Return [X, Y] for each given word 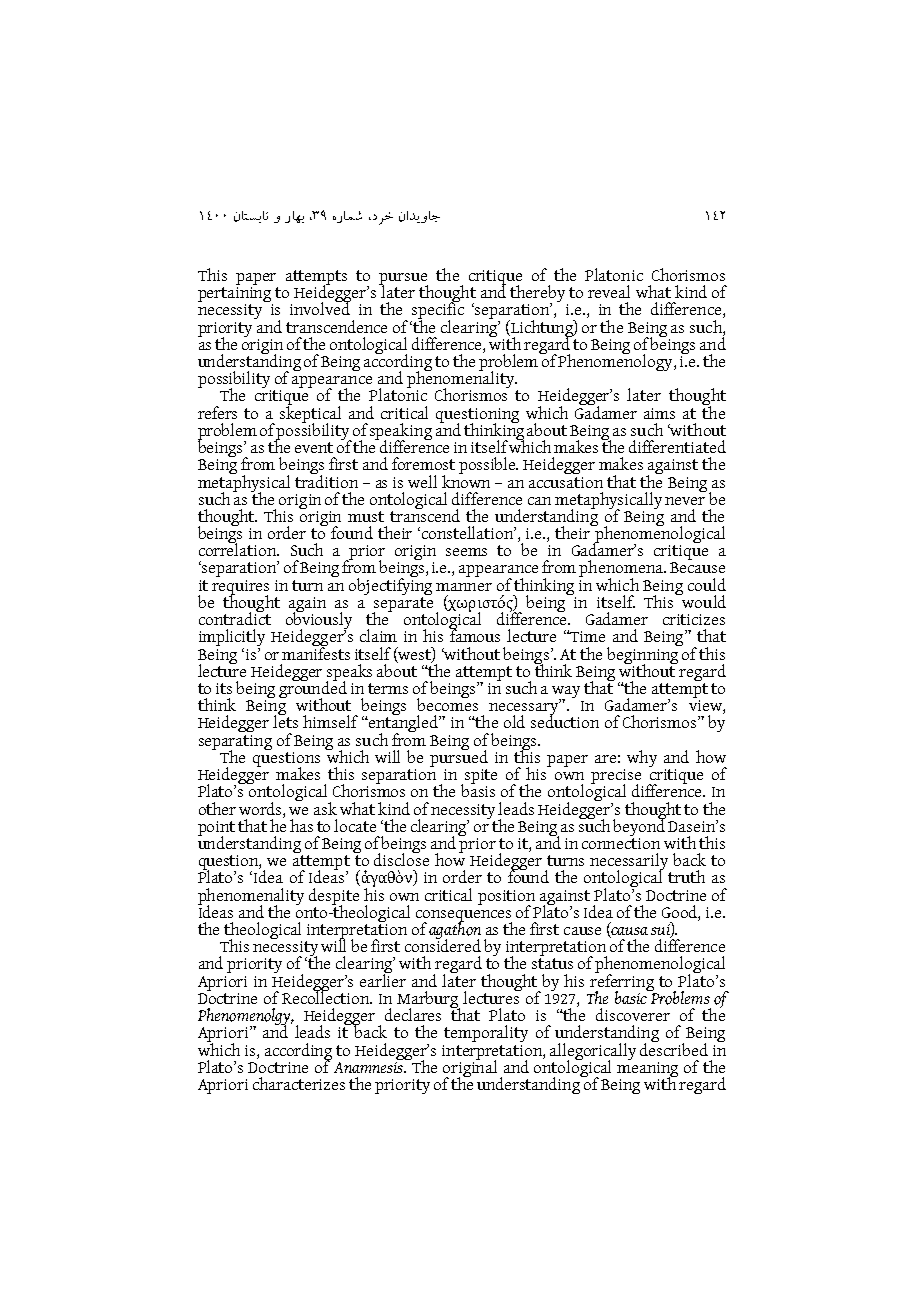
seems [466, 552]
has [301, 825]
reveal [609, 291]
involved [320, 307]
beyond [639, 826]
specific [437, 311]
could [707, 584]
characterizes [299, 1083]
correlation [239, 548]
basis [478, 789]
